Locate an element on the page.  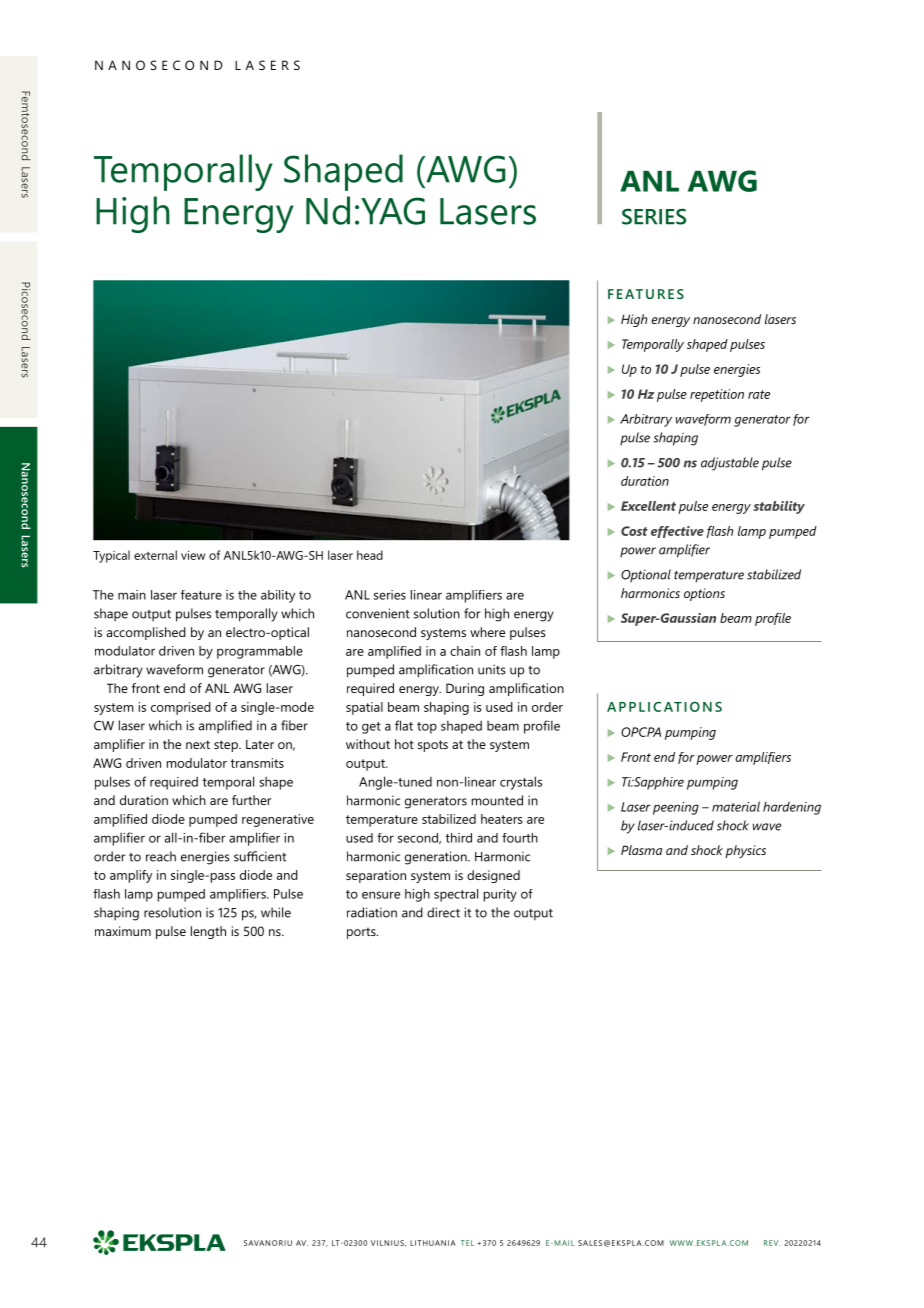
length is located at coordinates (208, 932).
